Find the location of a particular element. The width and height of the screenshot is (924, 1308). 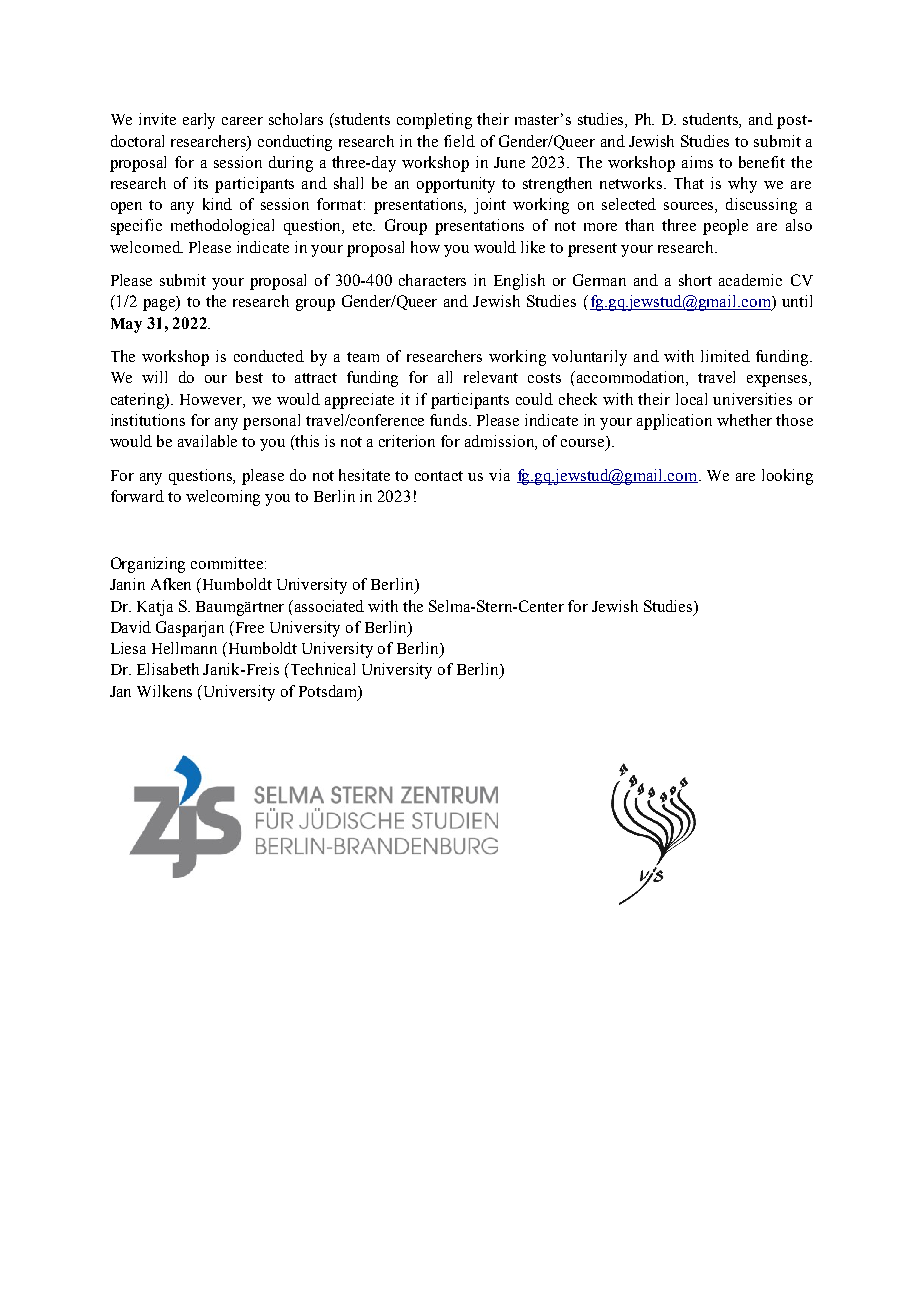

field is located at coordinates (459, 141).
